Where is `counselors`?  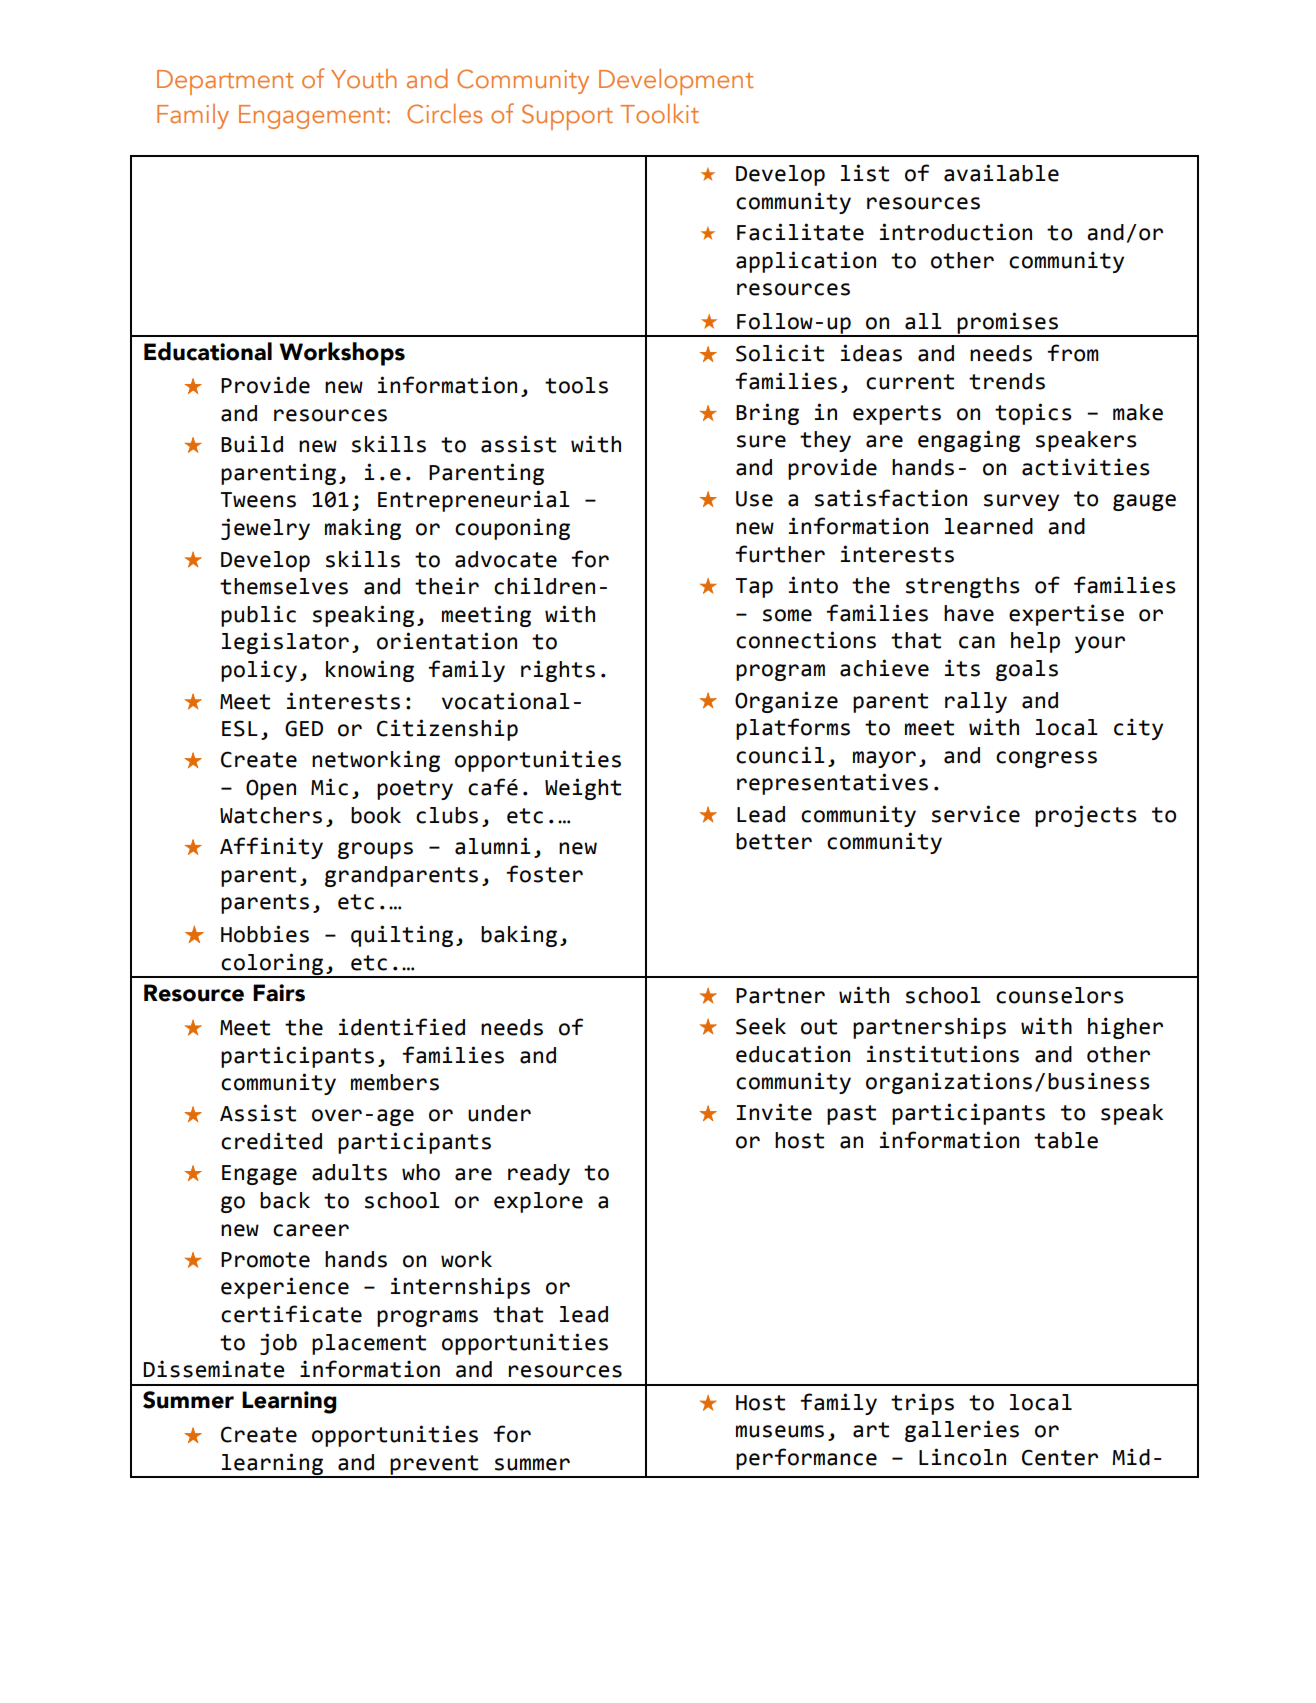
counselors is located at coordinates (1060, 995).
